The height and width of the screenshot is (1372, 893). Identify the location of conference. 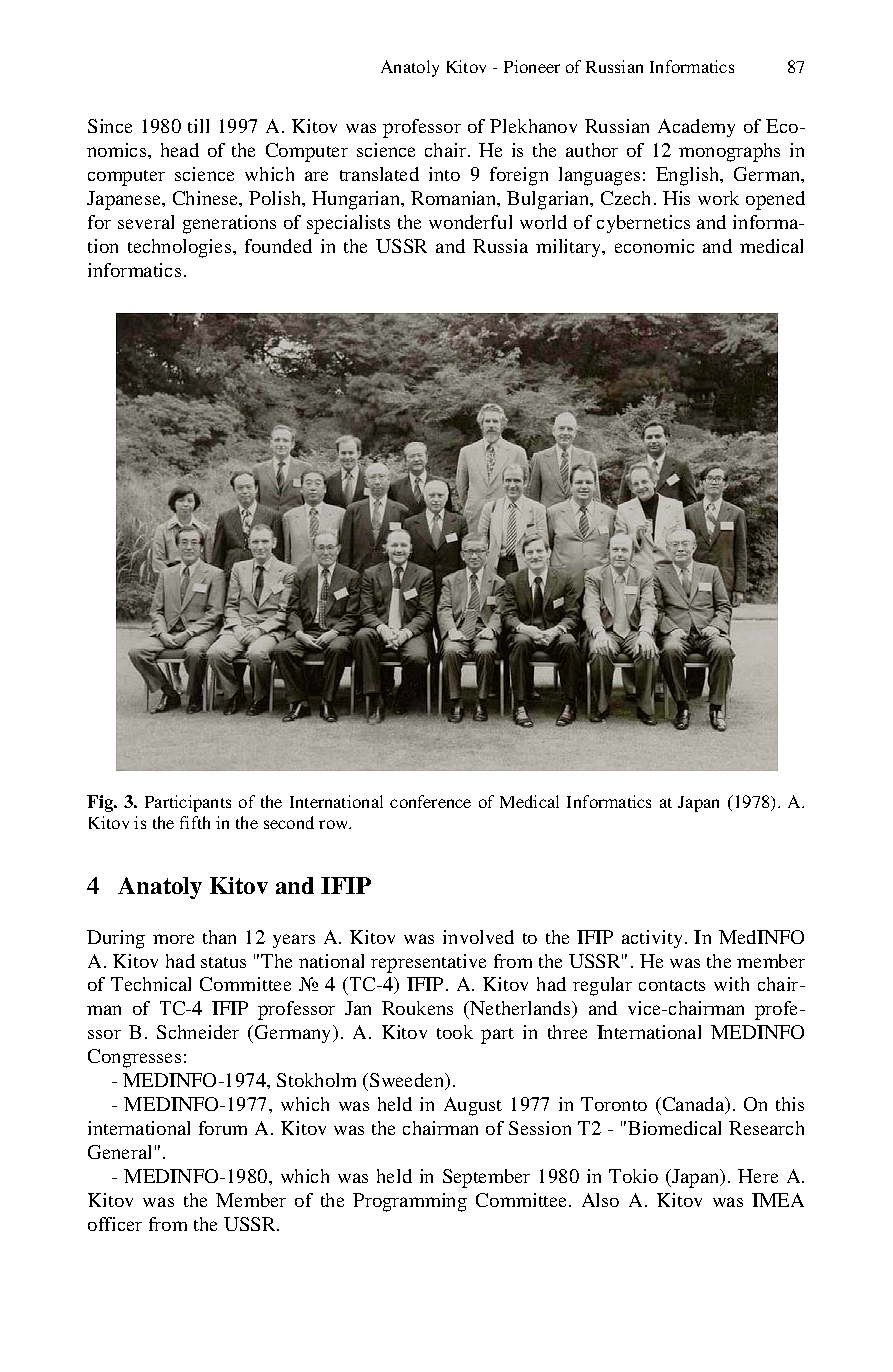
(430, 801).
